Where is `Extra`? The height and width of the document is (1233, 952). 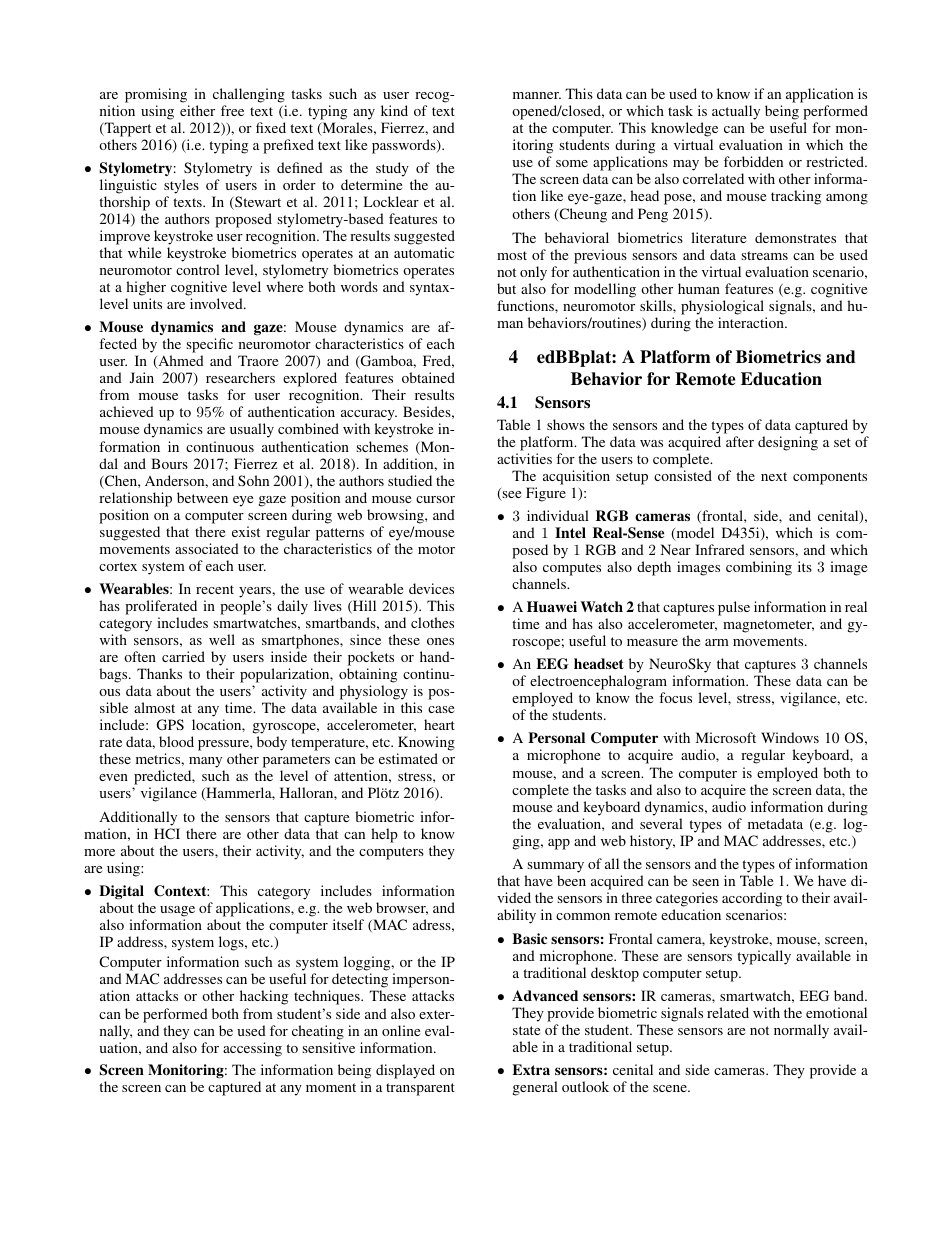
Extra is located at coordinates (531, 1069).
